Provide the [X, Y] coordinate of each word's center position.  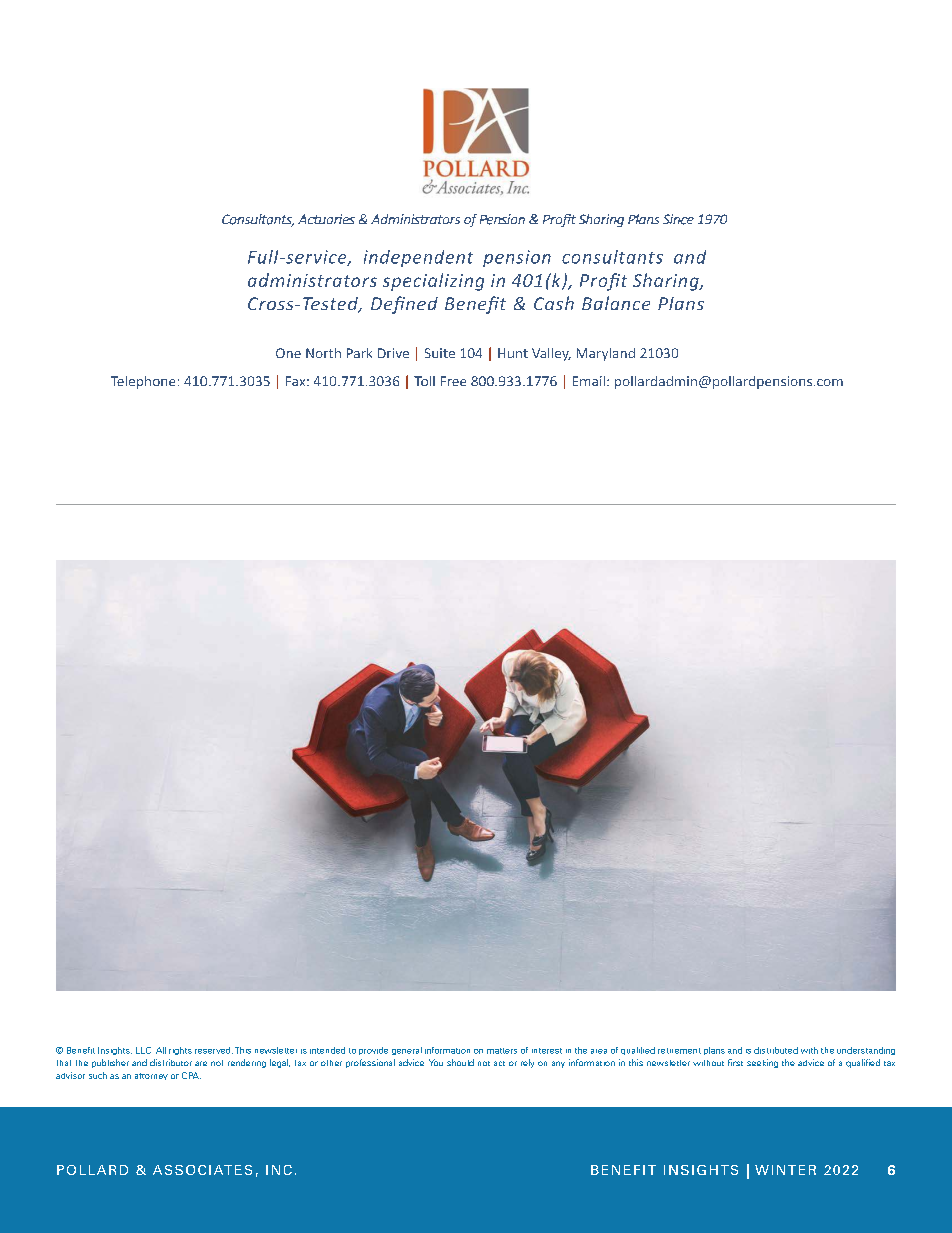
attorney [151, 1076]
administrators [312, 280]
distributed [776, 1050]
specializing [433, 282]
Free [453, 381]
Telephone [143, 382]
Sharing [667, 282]
